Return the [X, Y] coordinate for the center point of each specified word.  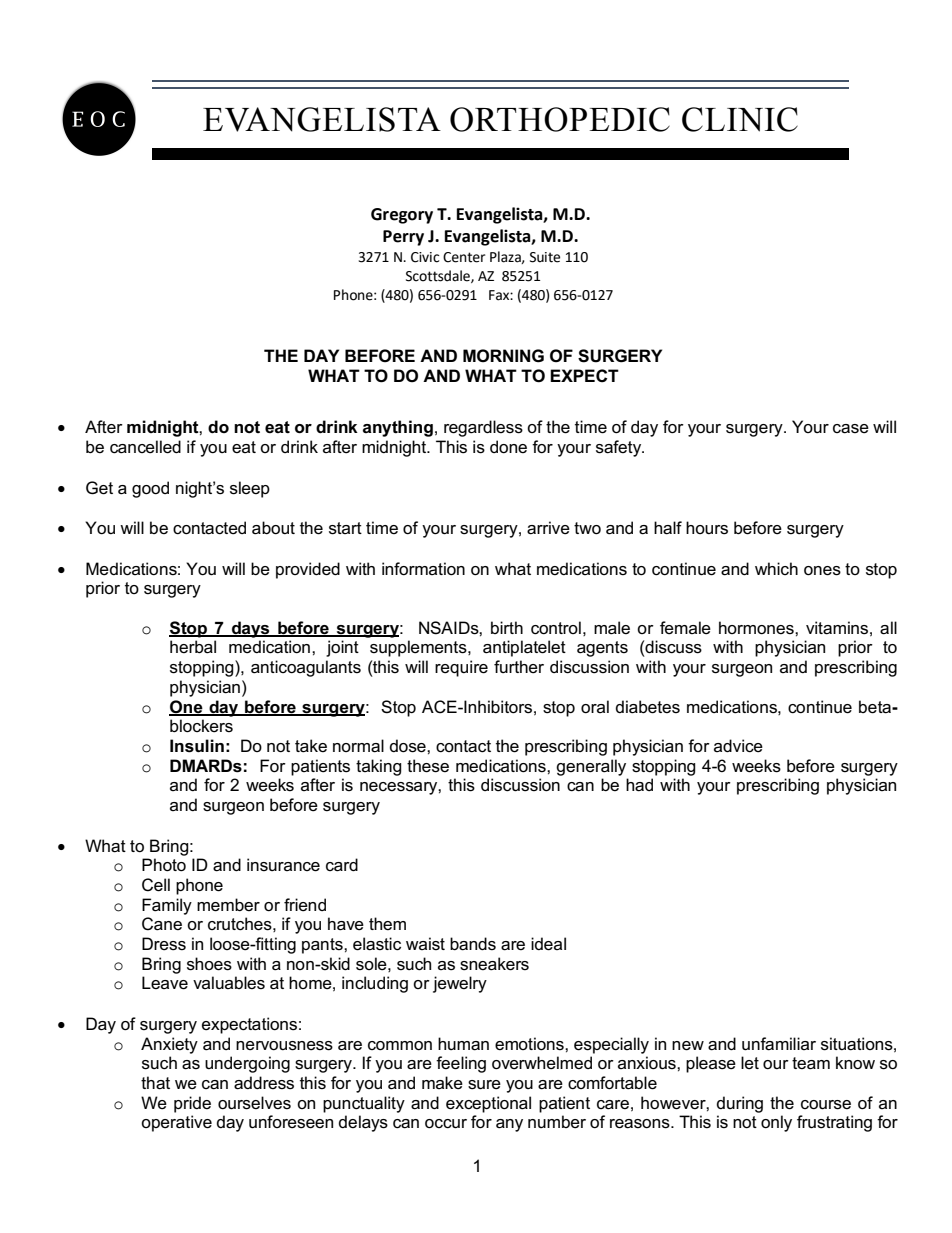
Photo [164, 865]
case [851, 429]
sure [484, 1085]
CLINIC [740, 119]
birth [507, 627]
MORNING [503, 356]
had [639, 785]
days [251, 629]
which [776, 568]
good [150, 489]
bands [473, 944]
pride [192, 1104]
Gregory [402, 216]
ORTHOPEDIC [560, 119]
